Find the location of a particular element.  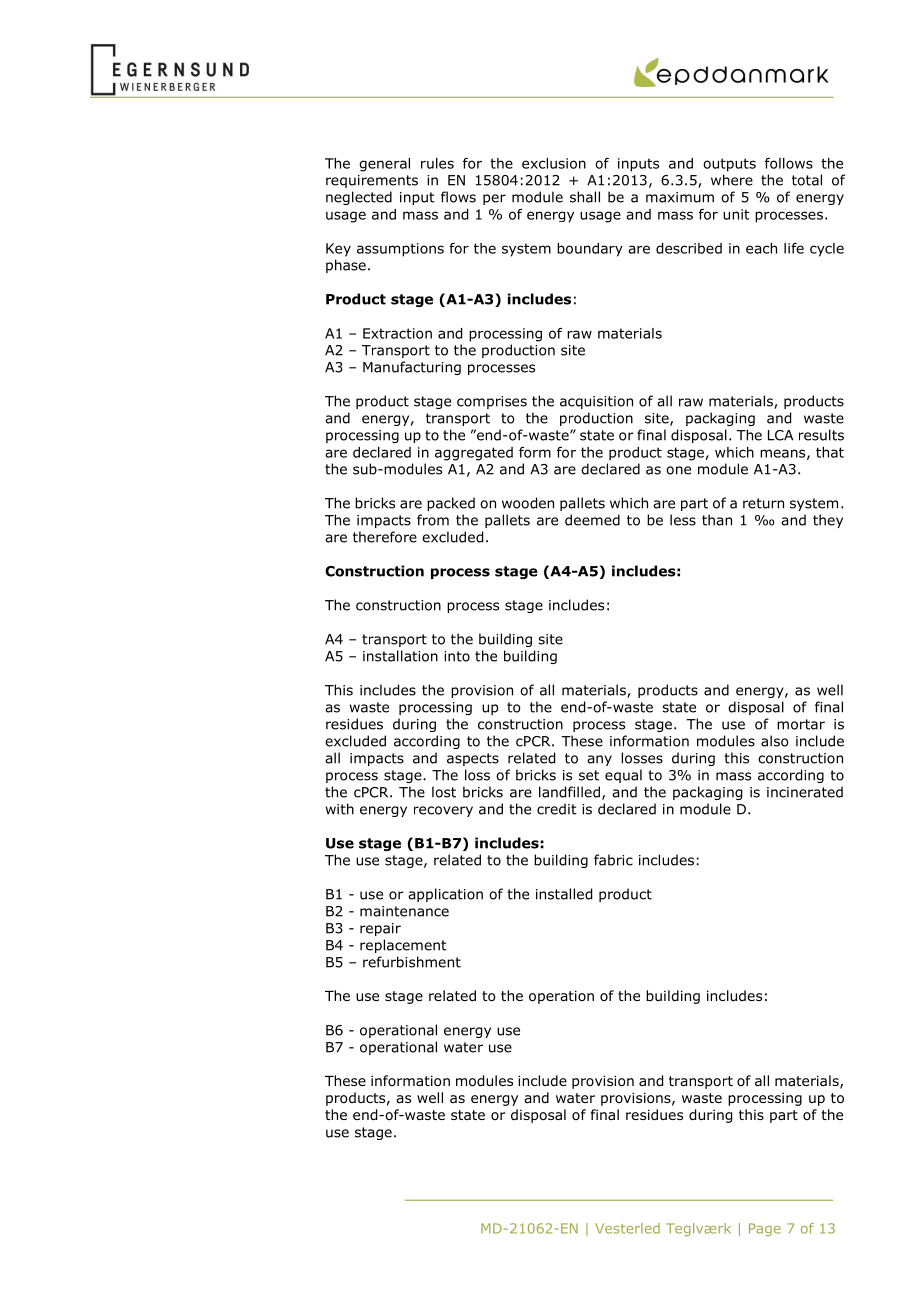

shall is located at coordinates (585, 197).
